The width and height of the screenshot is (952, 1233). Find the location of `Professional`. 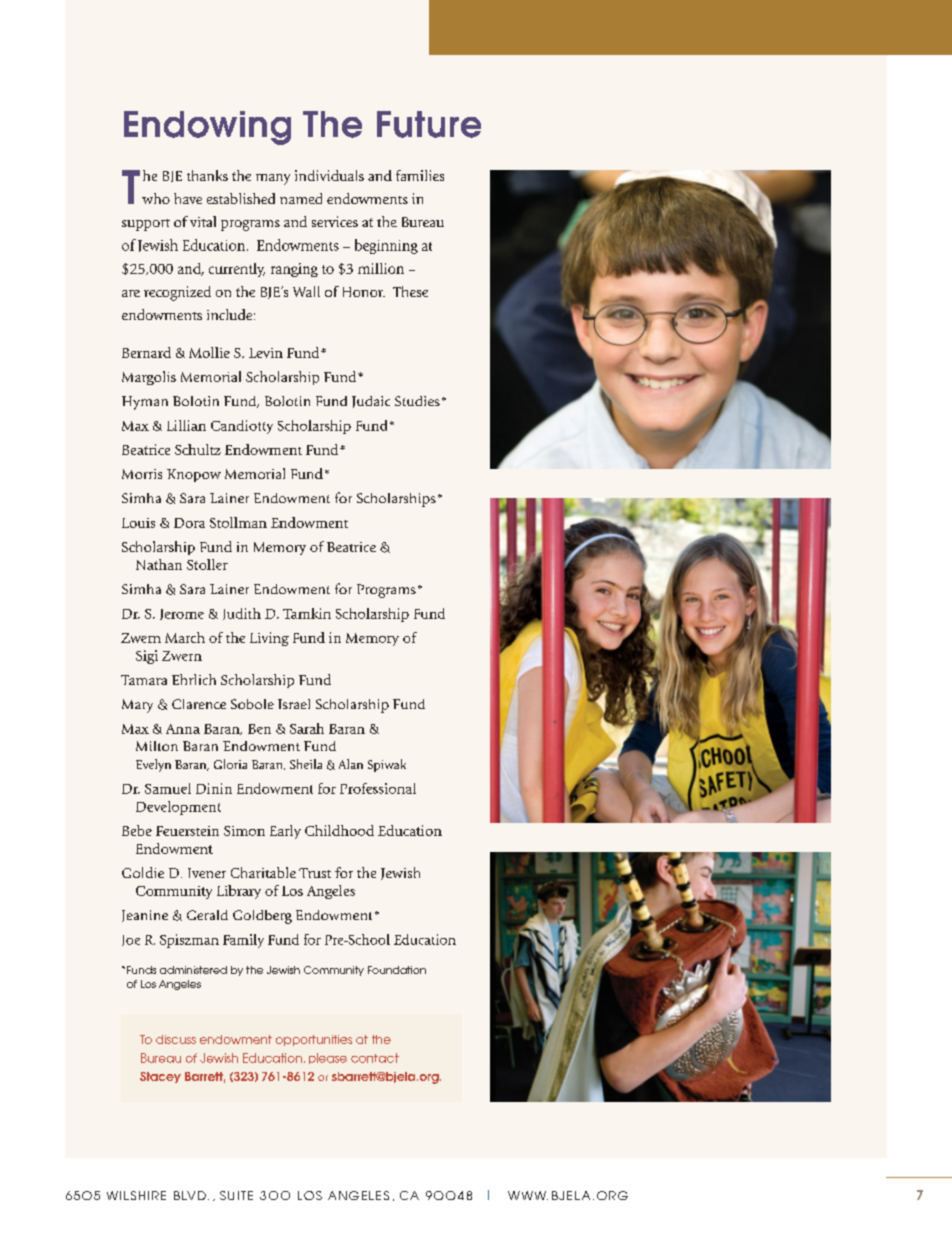

Professional is located at coordinates (378, 788).
